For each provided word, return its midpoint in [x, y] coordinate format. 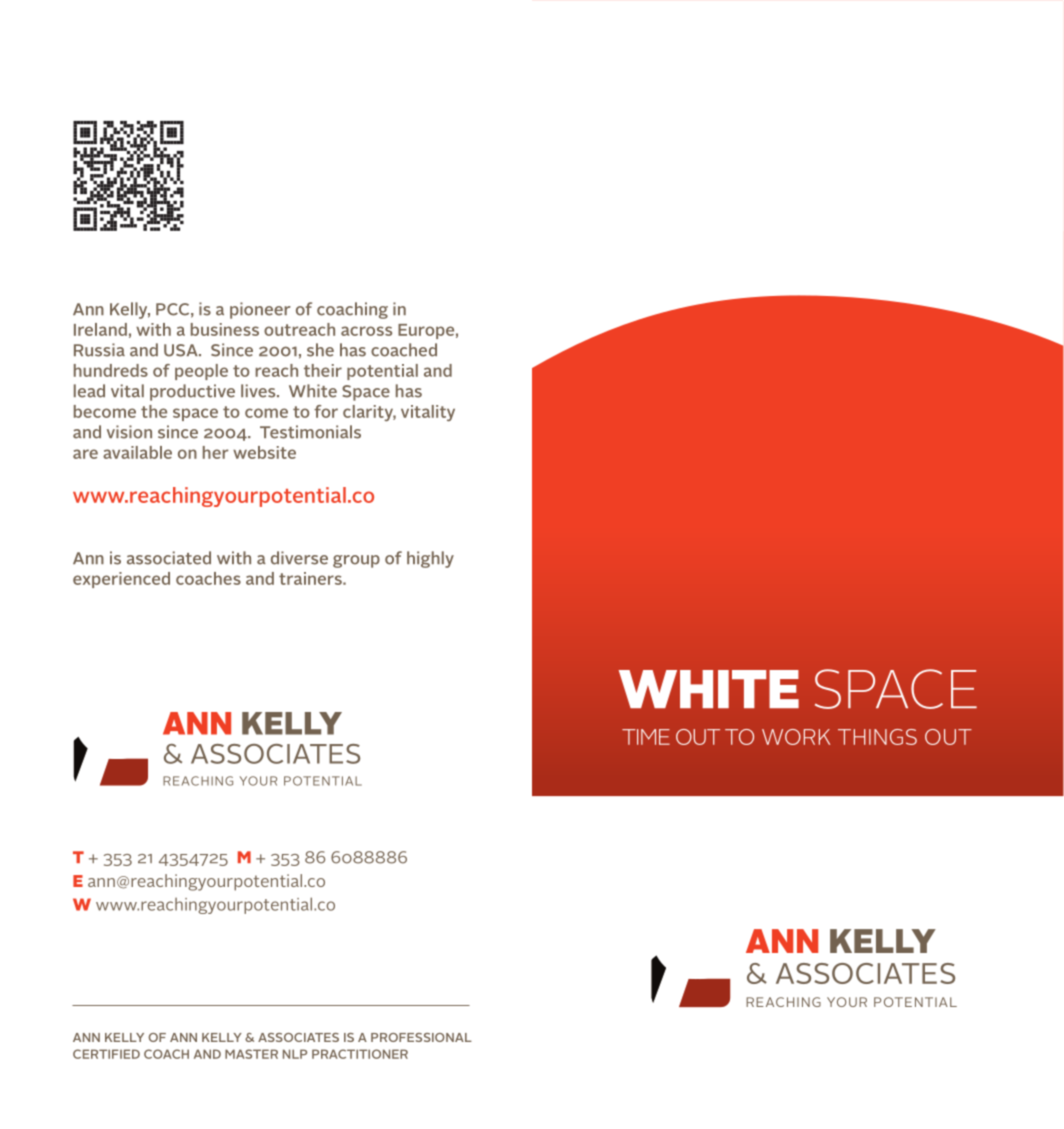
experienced [121, 580]
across [366, 331]
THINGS [877, 737]
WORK [796, 737]
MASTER [251, 1054]
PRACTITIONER [360, 1054]
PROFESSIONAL [421, 1037]
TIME [646, 737]
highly [430, 559]
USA [182, 350]
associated [169, 558]
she [320, 350]
